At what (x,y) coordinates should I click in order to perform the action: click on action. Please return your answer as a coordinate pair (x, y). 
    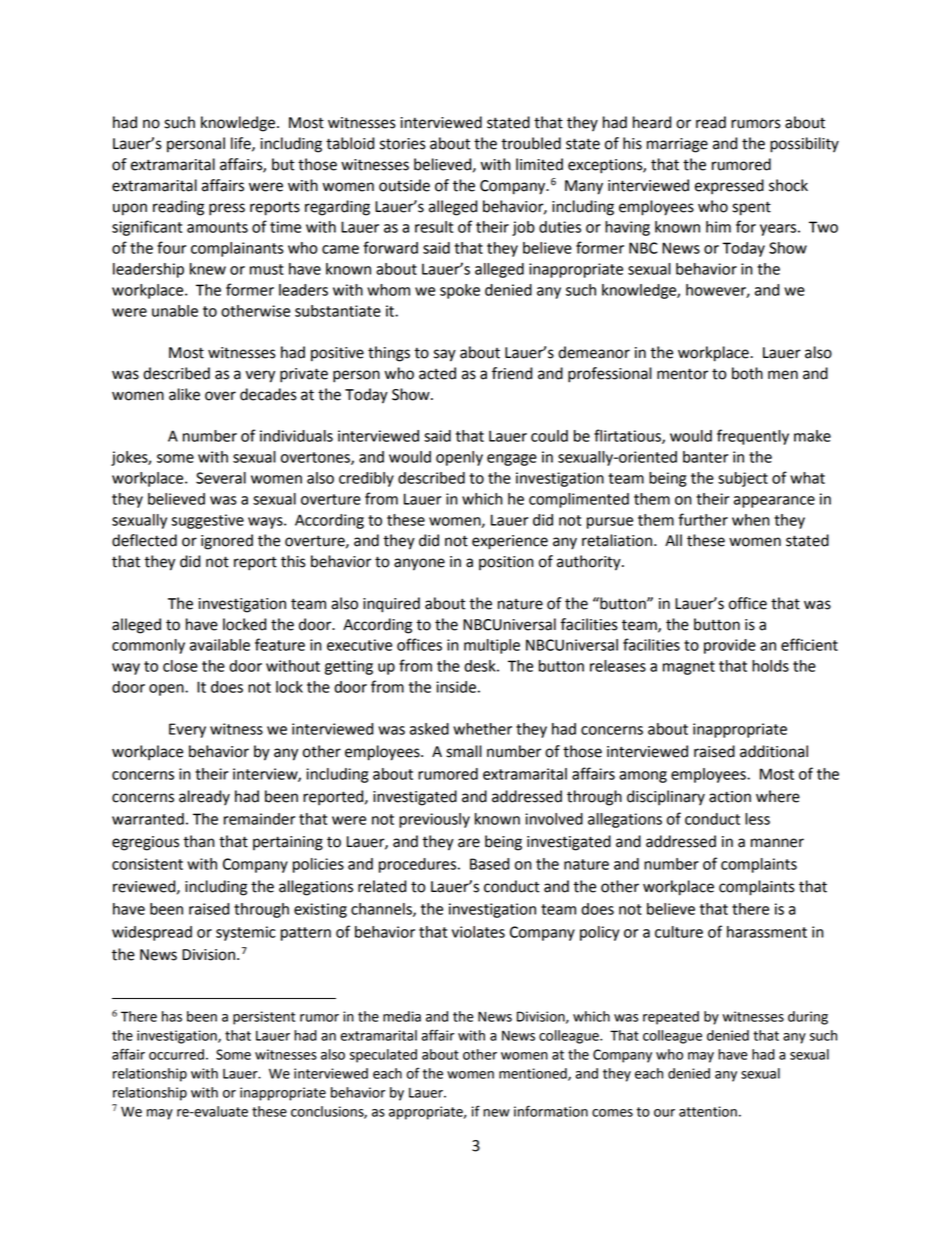
    Looking at the image, I should click on (730, 797).
